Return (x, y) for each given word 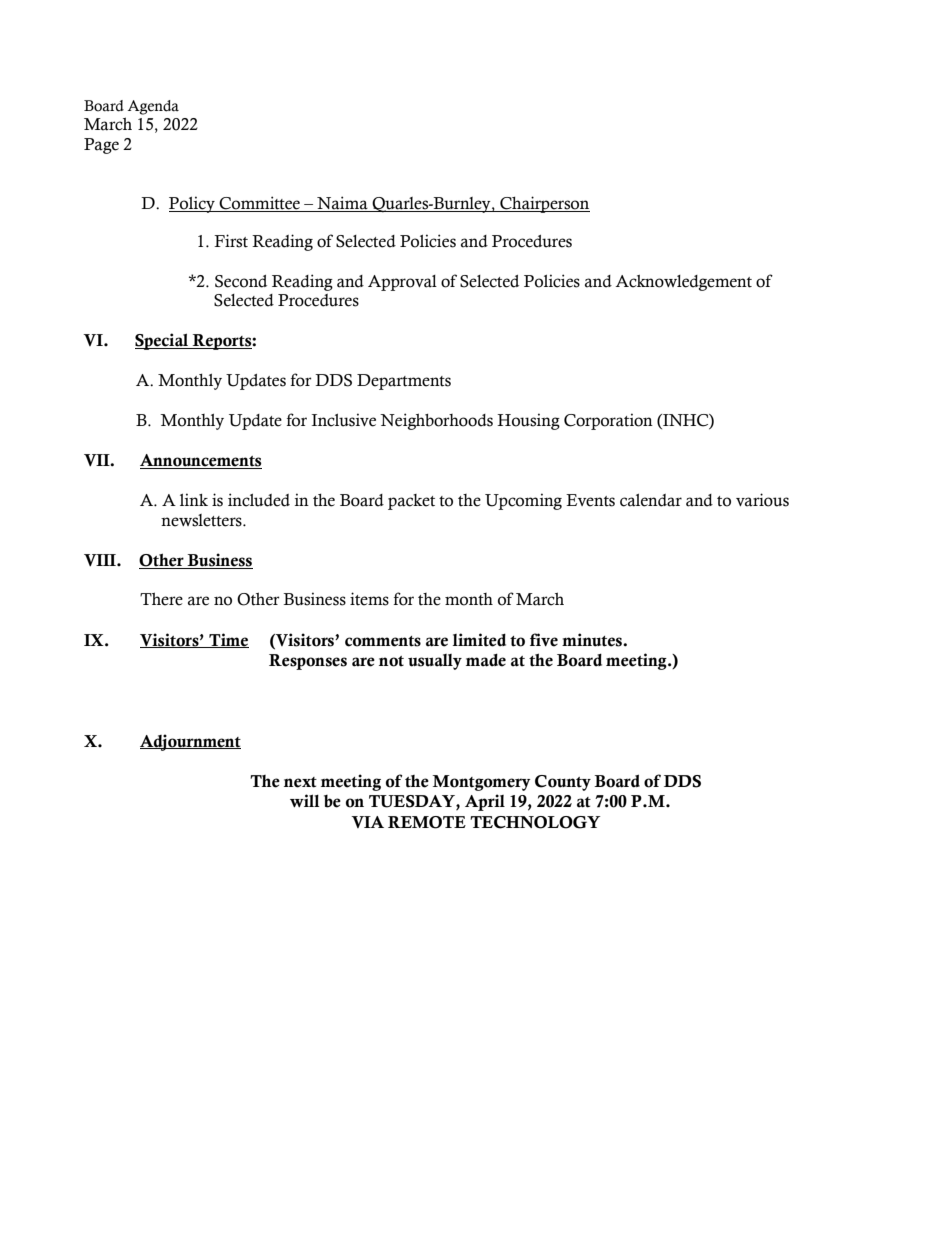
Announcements (201, 461)
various (762, 500)
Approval (402, 283)
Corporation (608, 421)
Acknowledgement (683, 283)
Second (241, 281)
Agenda (153, 107)
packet (411, 502)
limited (479, 640)
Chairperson (544, 204)
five (544, 640)
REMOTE (427, 822)
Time (228, 640)
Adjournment (190, 742)
